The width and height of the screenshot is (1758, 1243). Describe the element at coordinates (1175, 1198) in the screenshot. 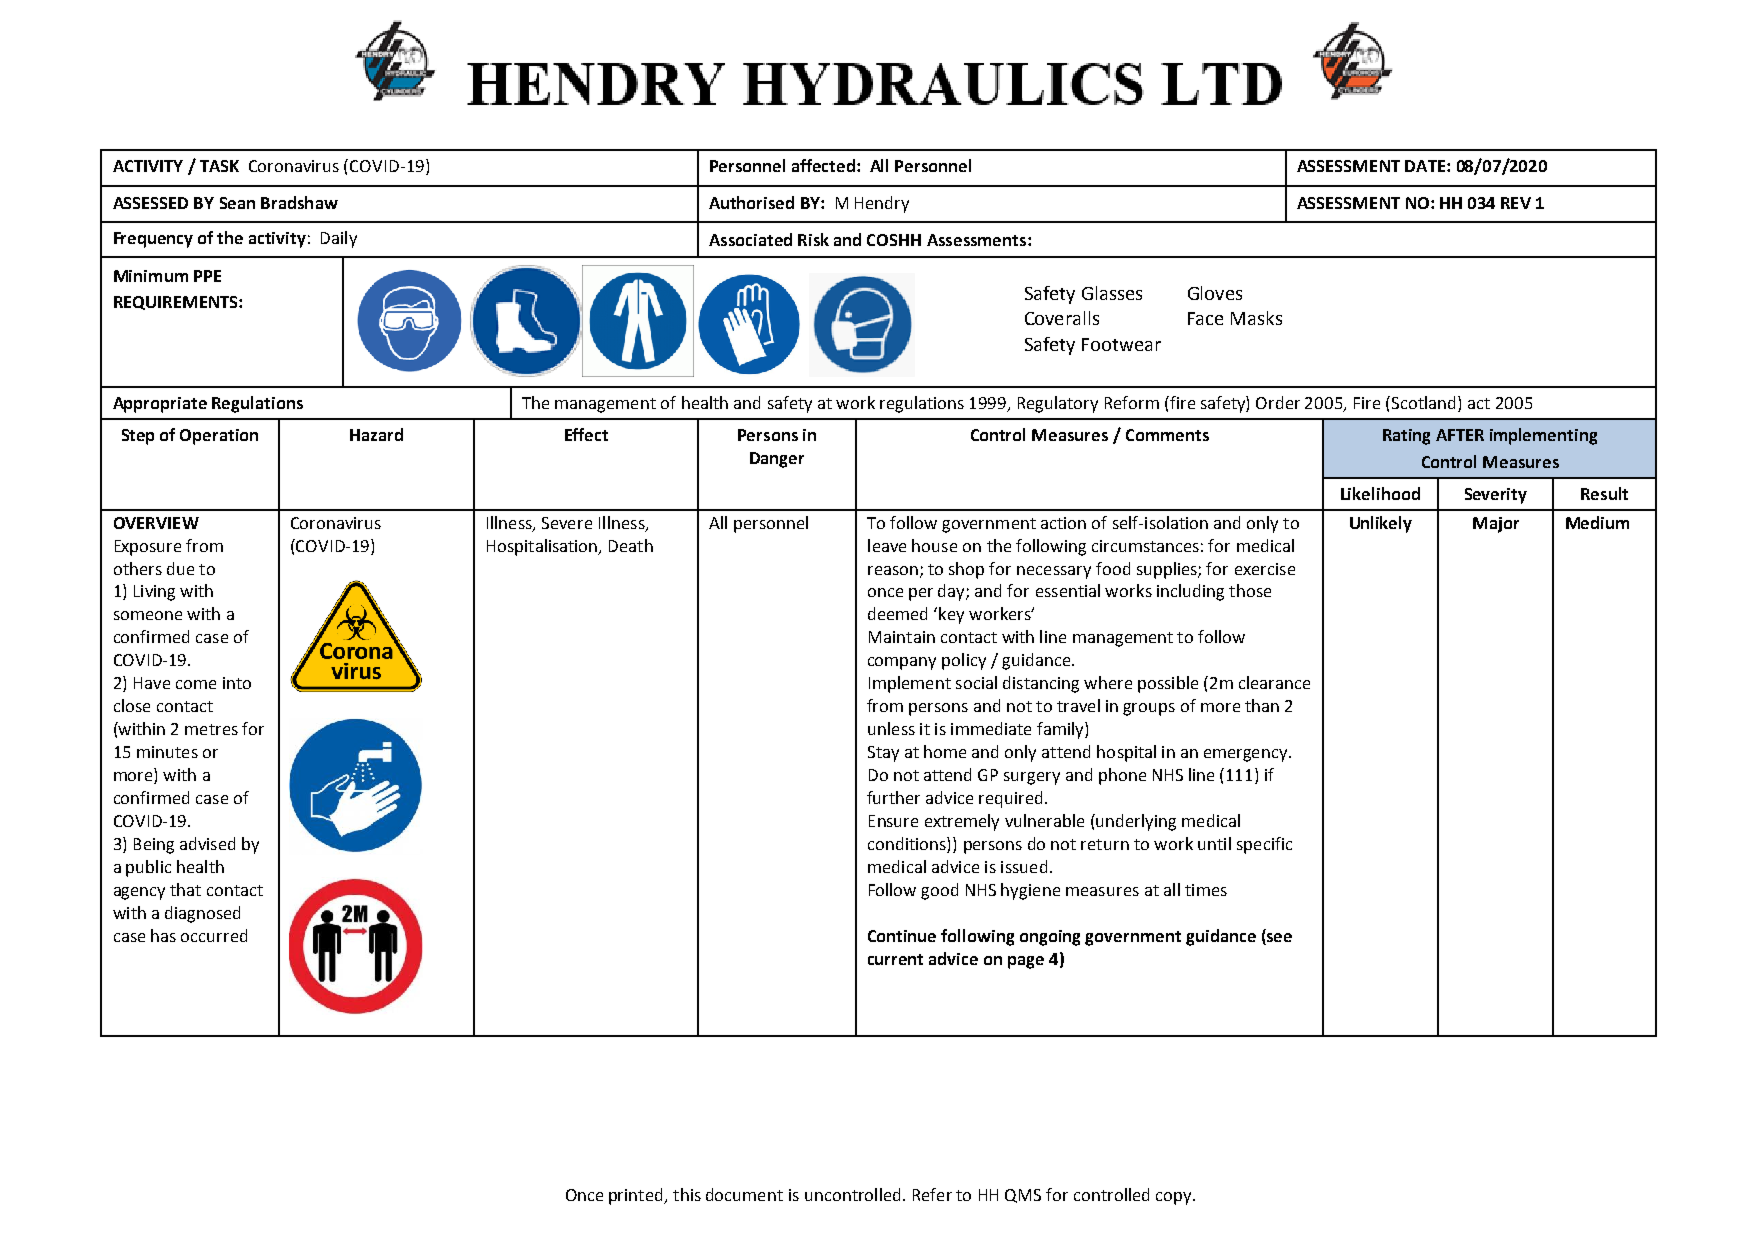

I see `copy` at that location.
